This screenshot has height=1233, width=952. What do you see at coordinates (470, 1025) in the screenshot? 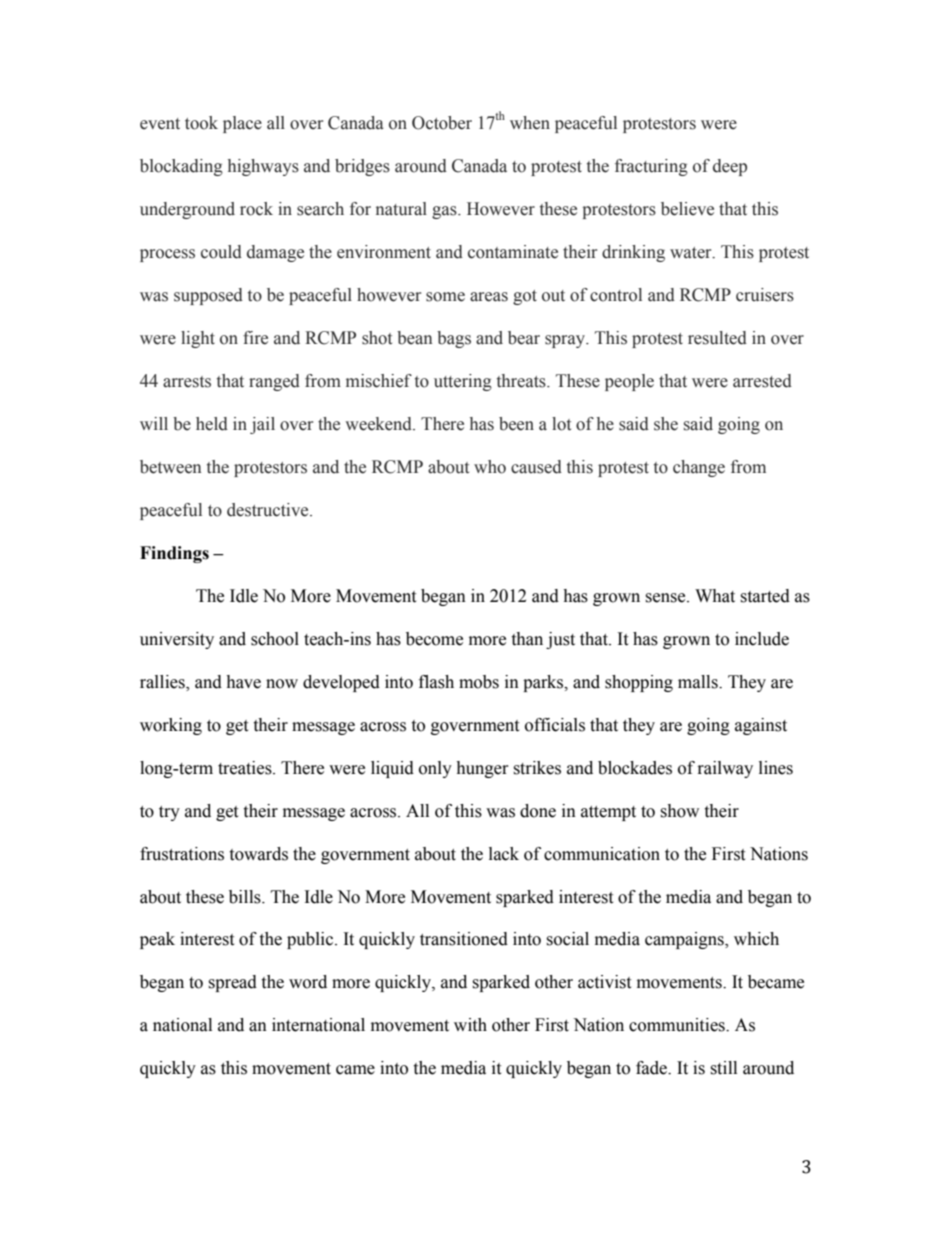
I see `with` at bounding box center [470, 1025].
